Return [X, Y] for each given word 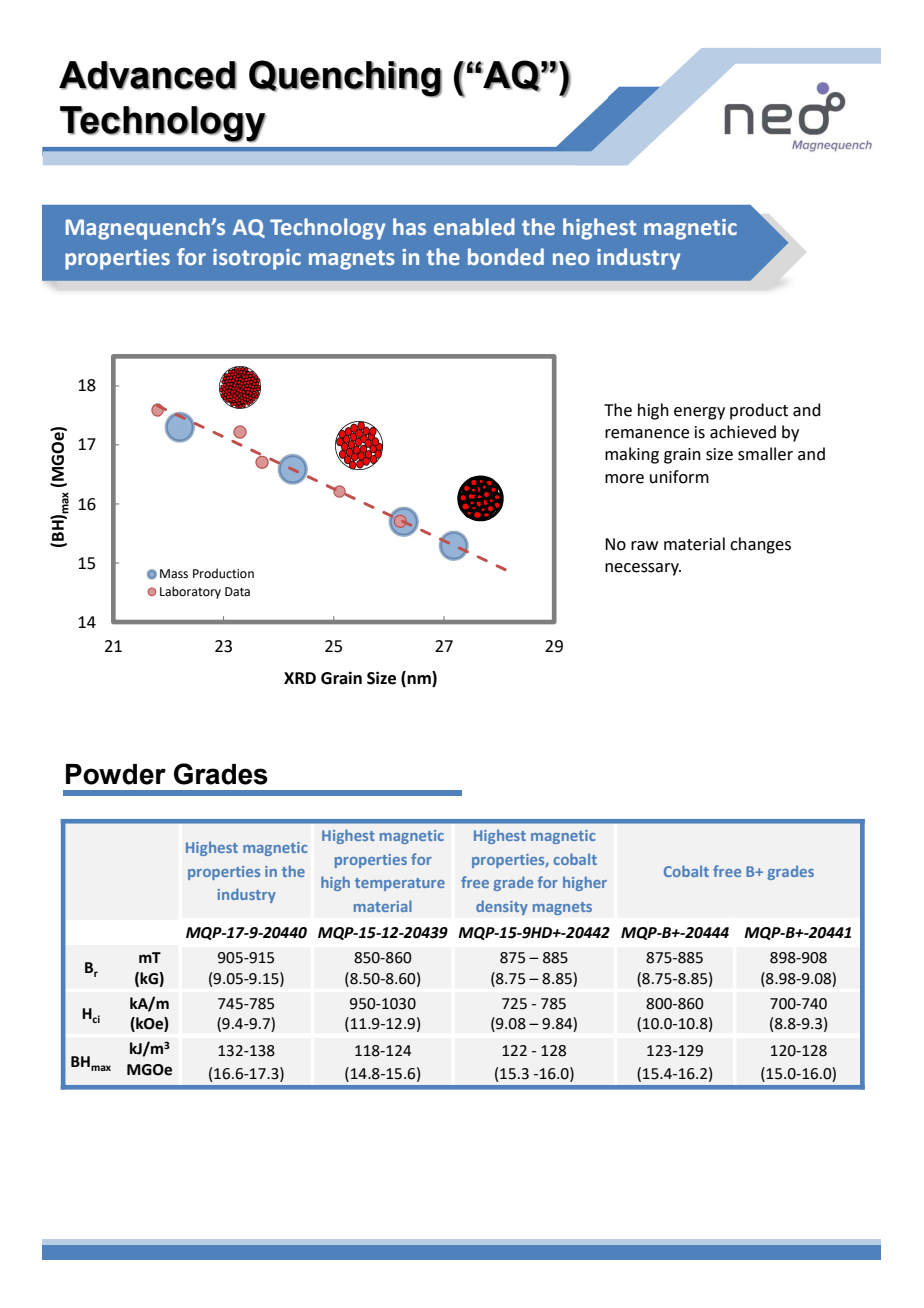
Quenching [345, 78]
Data [237, 592]
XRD [300, 678]
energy [699, 413]
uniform [679, 477]
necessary [643, 569]
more [624, 479]
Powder [116, 774]
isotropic [257, 259]
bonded [506, 257]
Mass [174, 574]
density [502, 907]
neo [571, 259]
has [409, 226]
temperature [400, 884]
